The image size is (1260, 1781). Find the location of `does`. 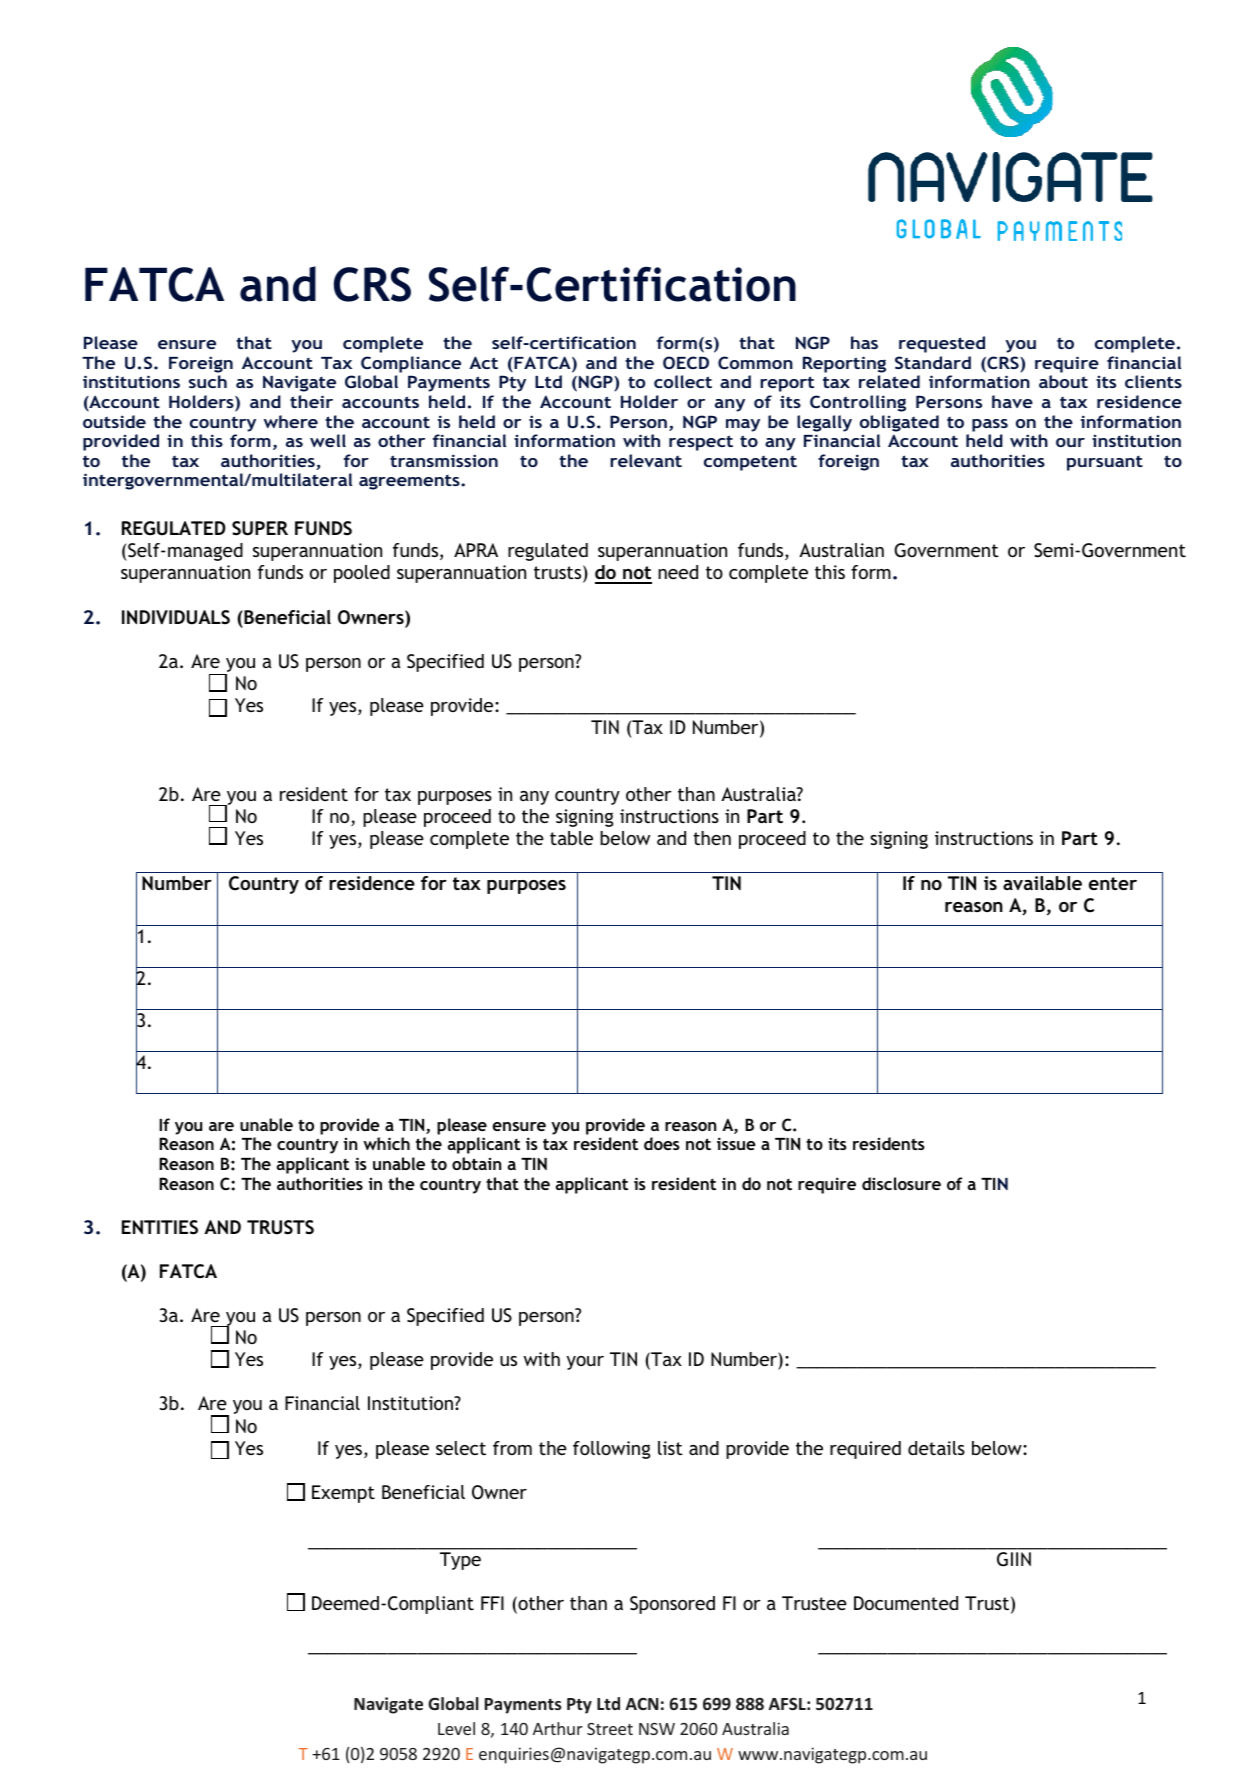

does is located at coordinates (662, 1143).
